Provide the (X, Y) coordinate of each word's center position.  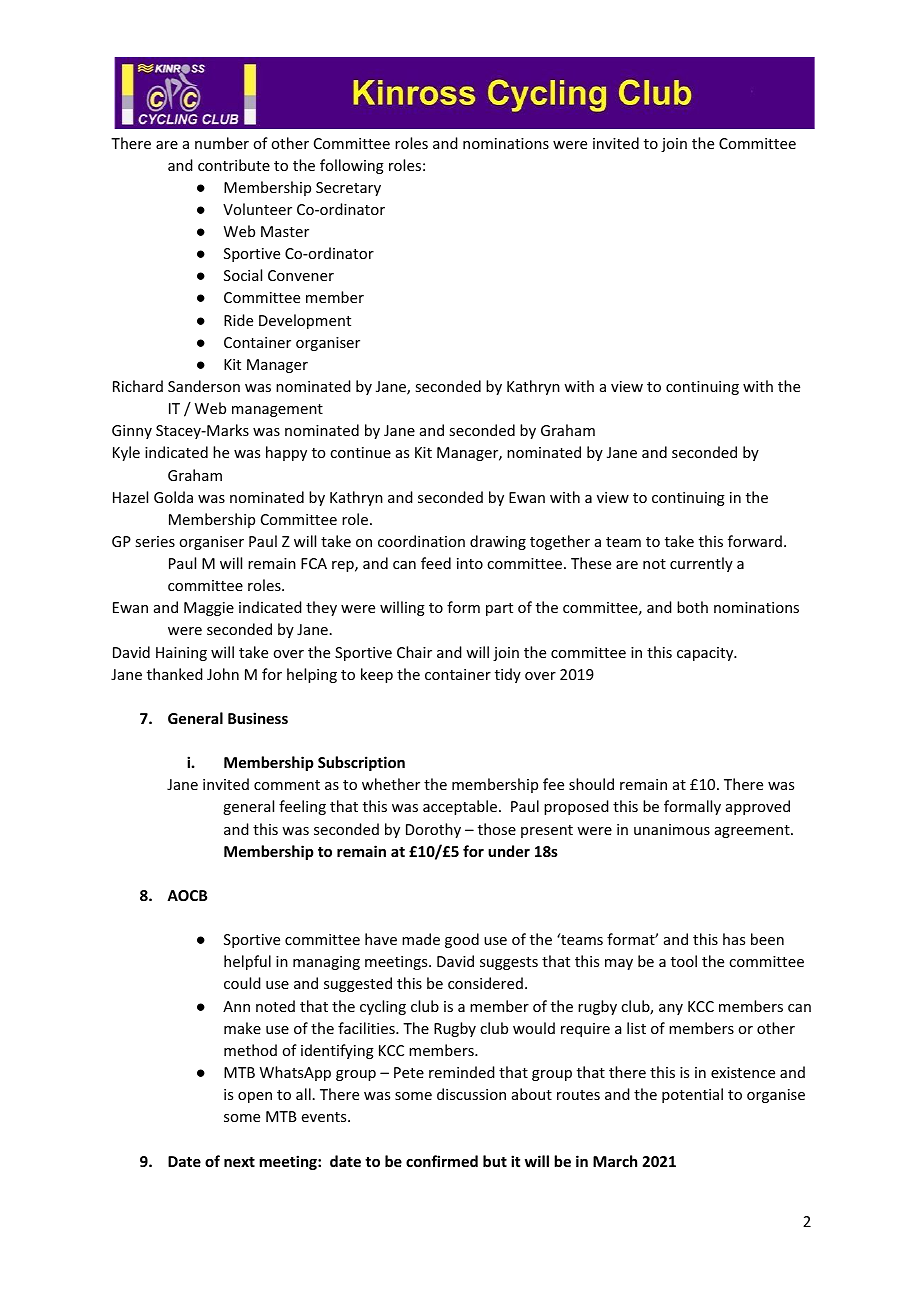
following (352, 166)
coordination (421, 541)
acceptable (460, 807)
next (239, 1162)
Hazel (130, 497)
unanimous (672, 829)
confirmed (442, 1161)
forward (755, 541)
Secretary (348, 189)
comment (287, 785)
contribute (234, 165)
